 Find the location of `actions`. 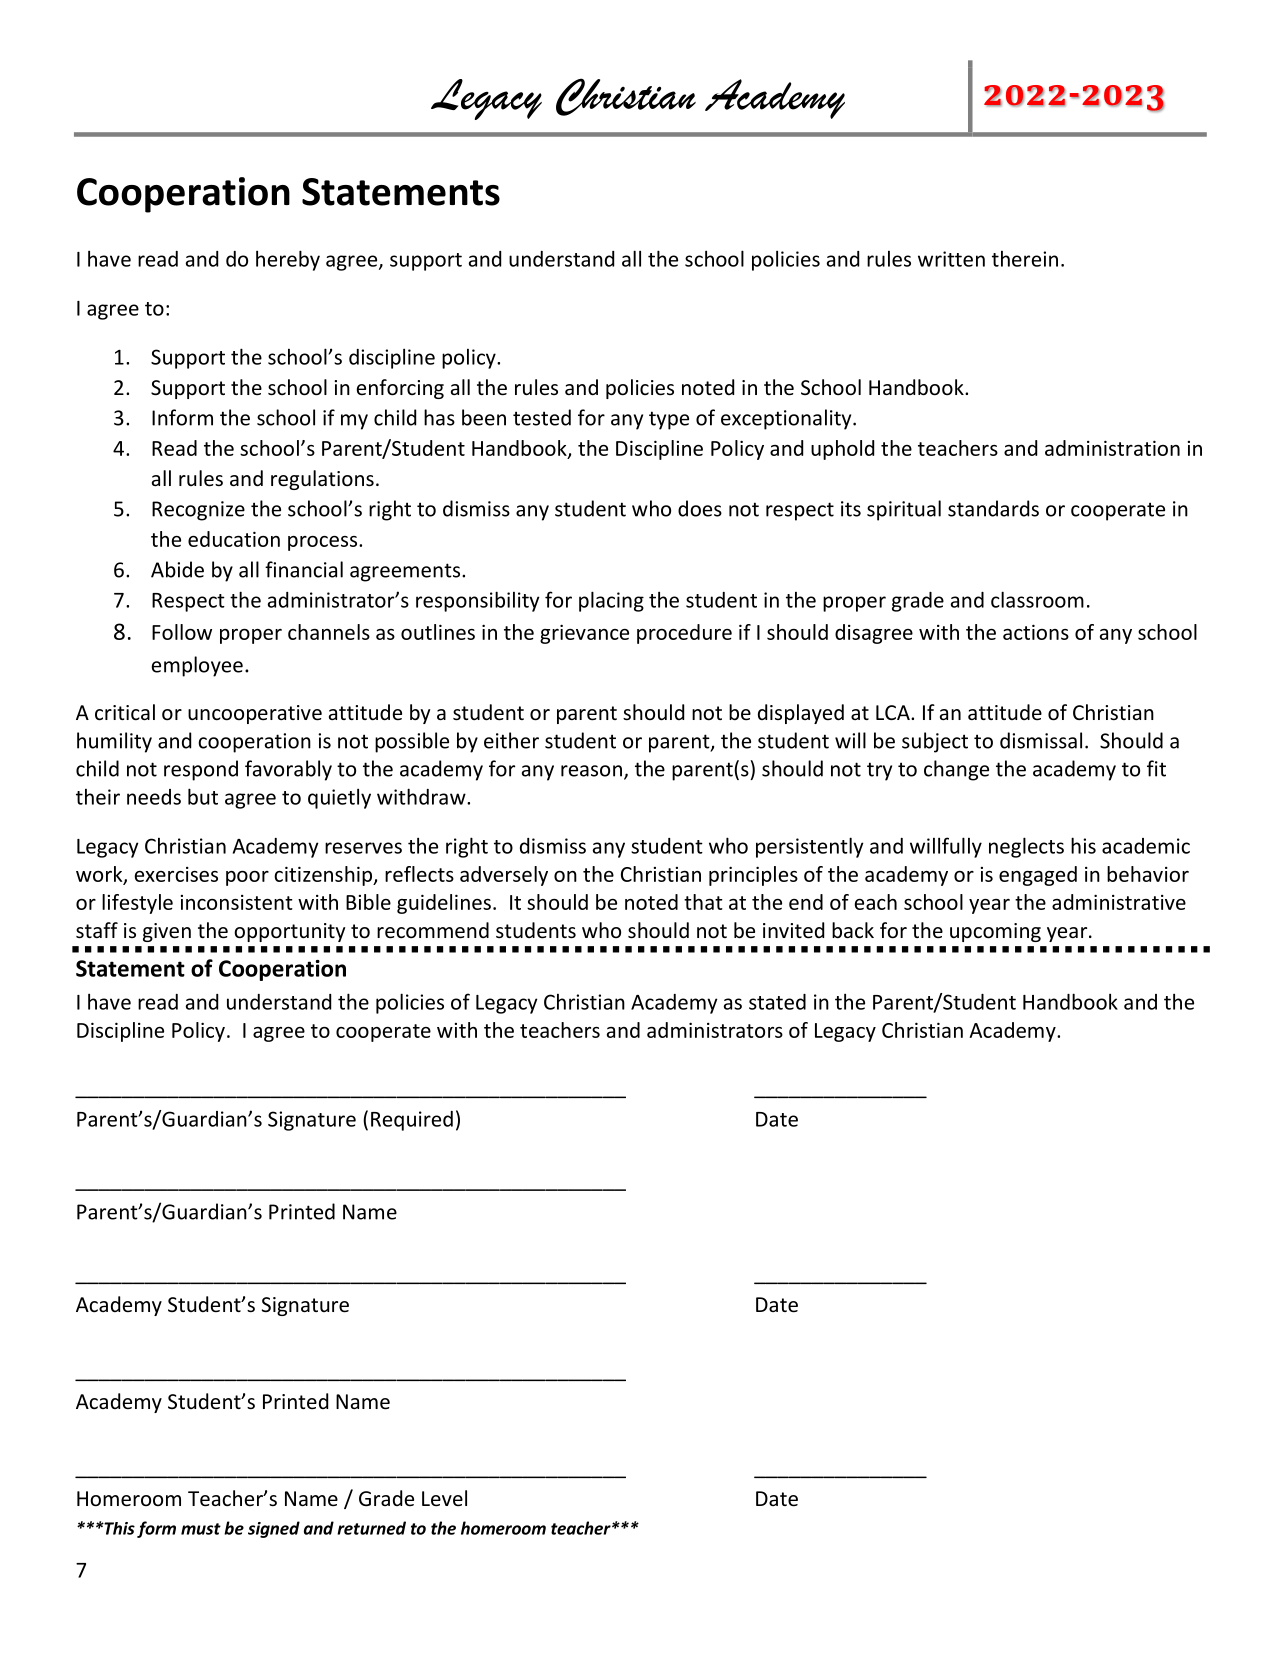

actions is located at coordinates (1036, 632).
